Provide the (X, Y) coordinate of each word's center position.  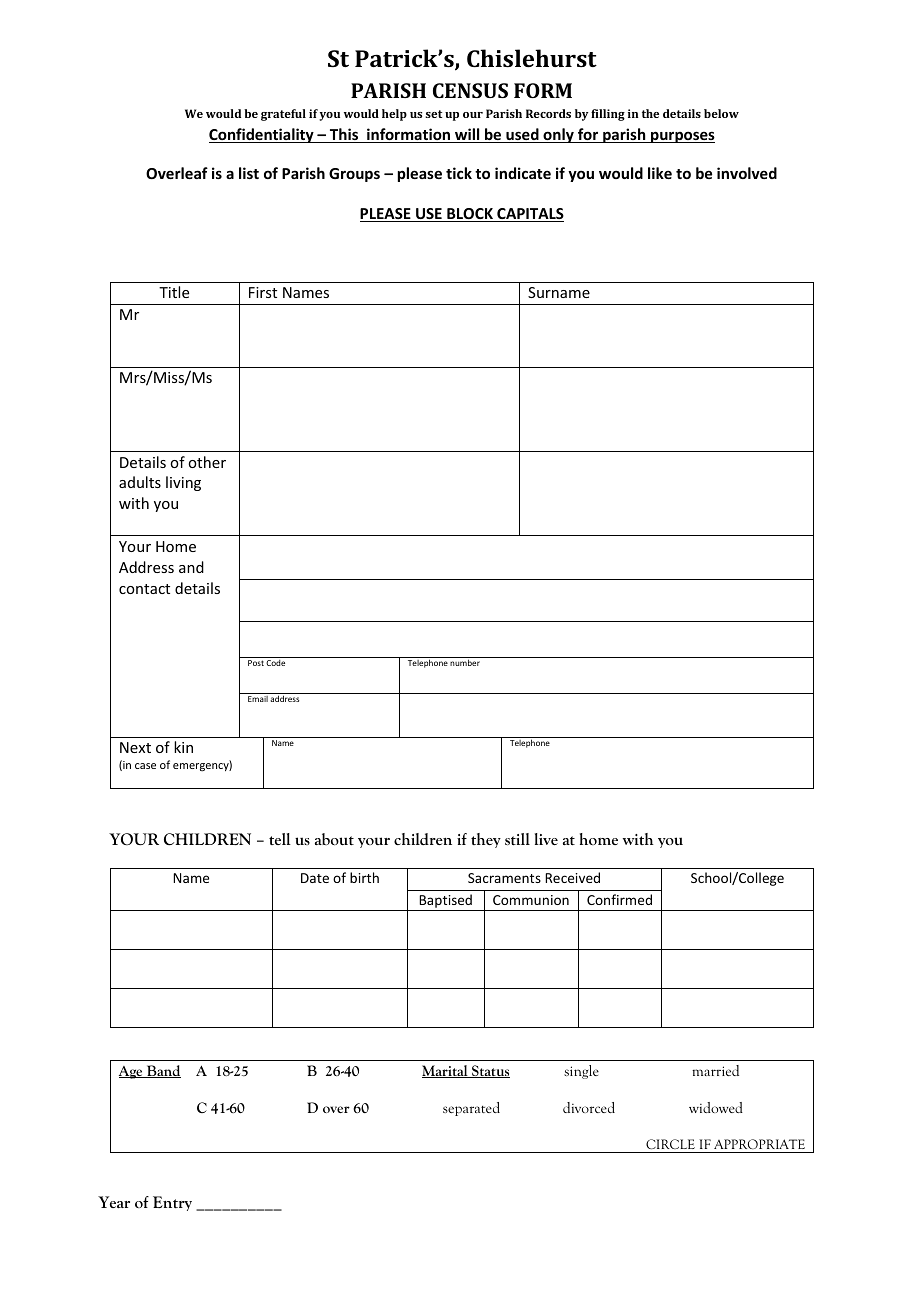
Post (256, 663)
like (660, 173)
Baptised (445, 902)
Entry (172, 1203)
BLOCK (470, 215)
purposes (682, 137)
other (207, 462)
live (546, 839)
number (465, 662)
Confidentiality (262, 135)
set (433, 114)
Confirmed (619, 899)
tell (280, 839)
